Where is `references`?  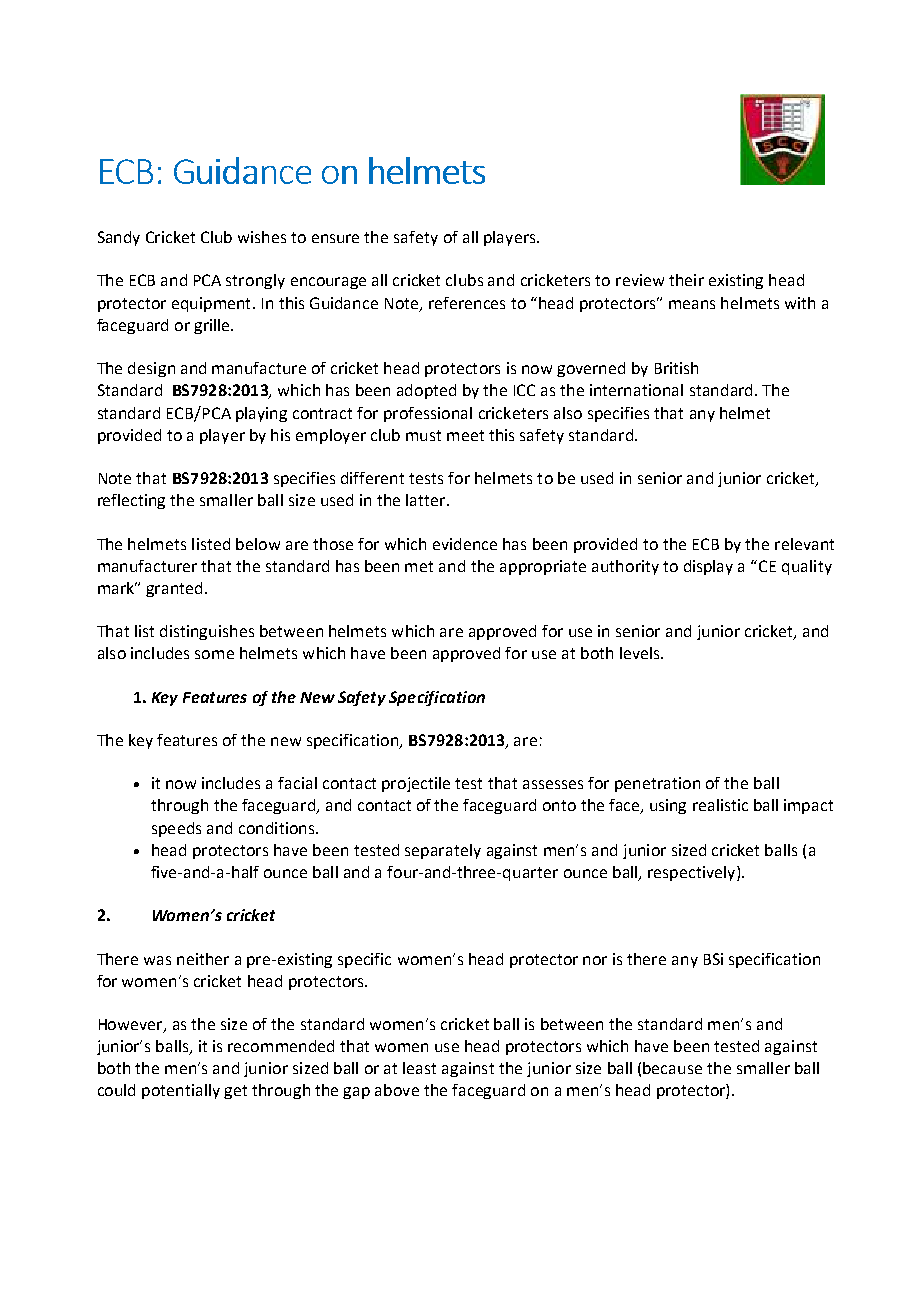 references is located at coordinates (467, 303).
